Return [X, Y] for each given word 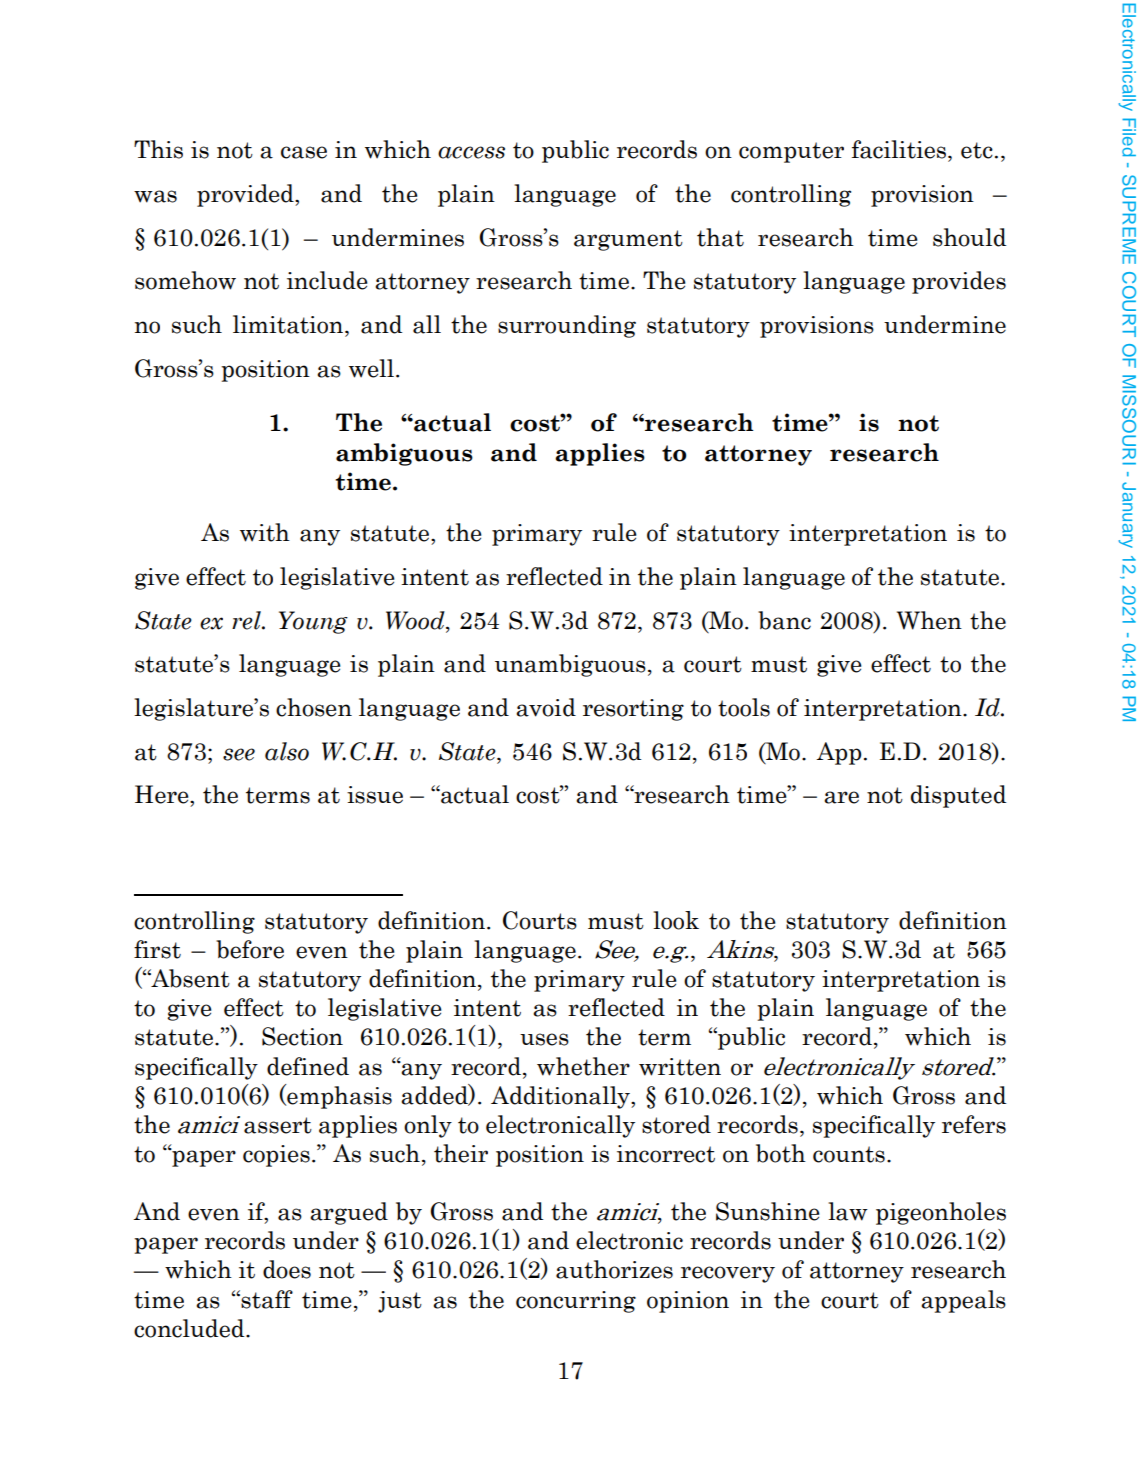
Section [302, 1036]
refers [974, 1124]
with [265, 532]
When [929, 620]
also [287, 751]
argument [628, 240]
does [287, 1269]
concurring [576, 1302]
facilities [899, 149]
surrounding [567, 326]
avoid [546, 707]
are [841, 797]
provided [246, 195]
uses [544, 1039]
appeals [963, 1301]
